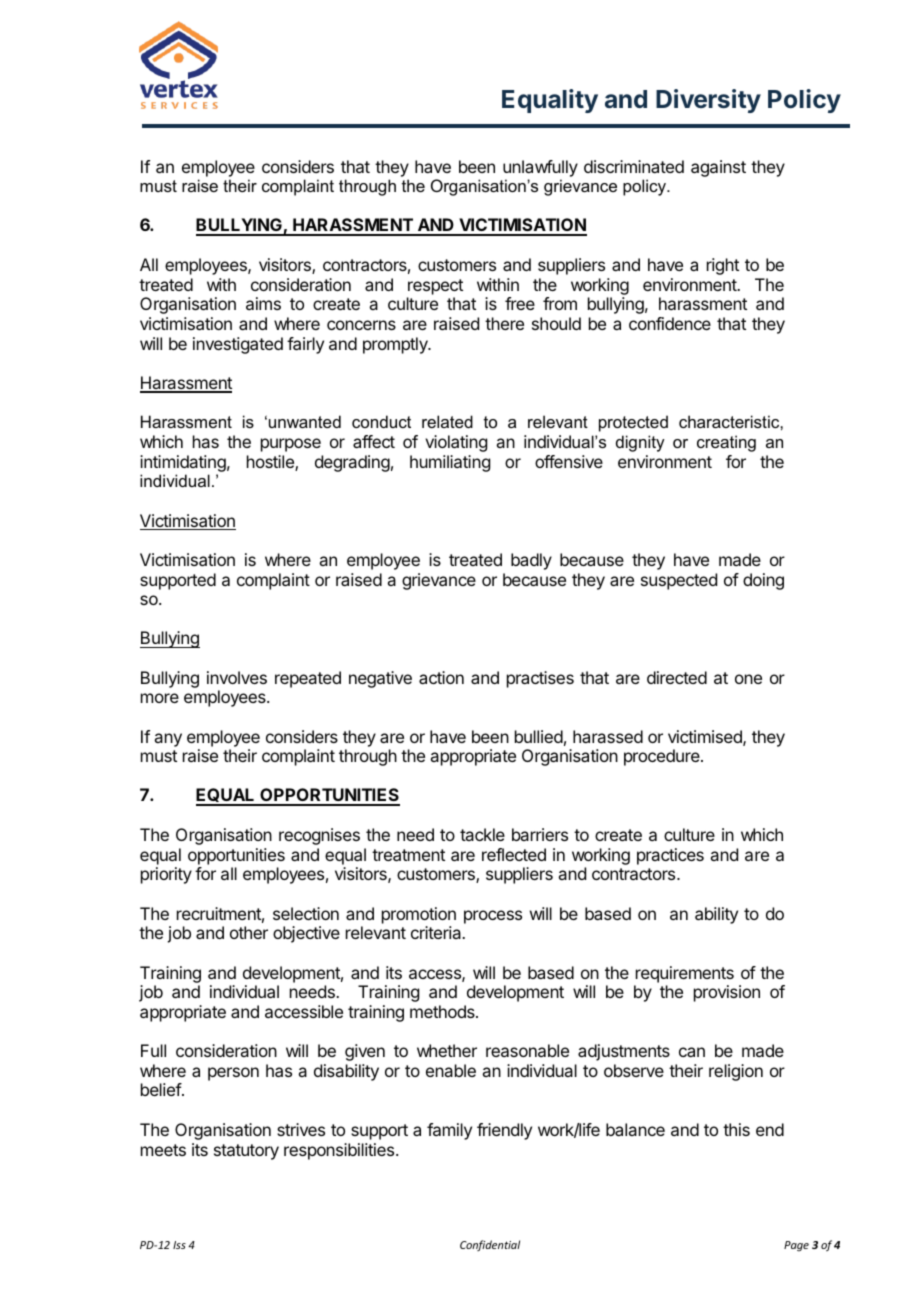 The height and width of the document is (1308, 924). What do you see at coordinates (246, 1152) in the document?
I see `statutory` at bounding box center [246, 1152].
